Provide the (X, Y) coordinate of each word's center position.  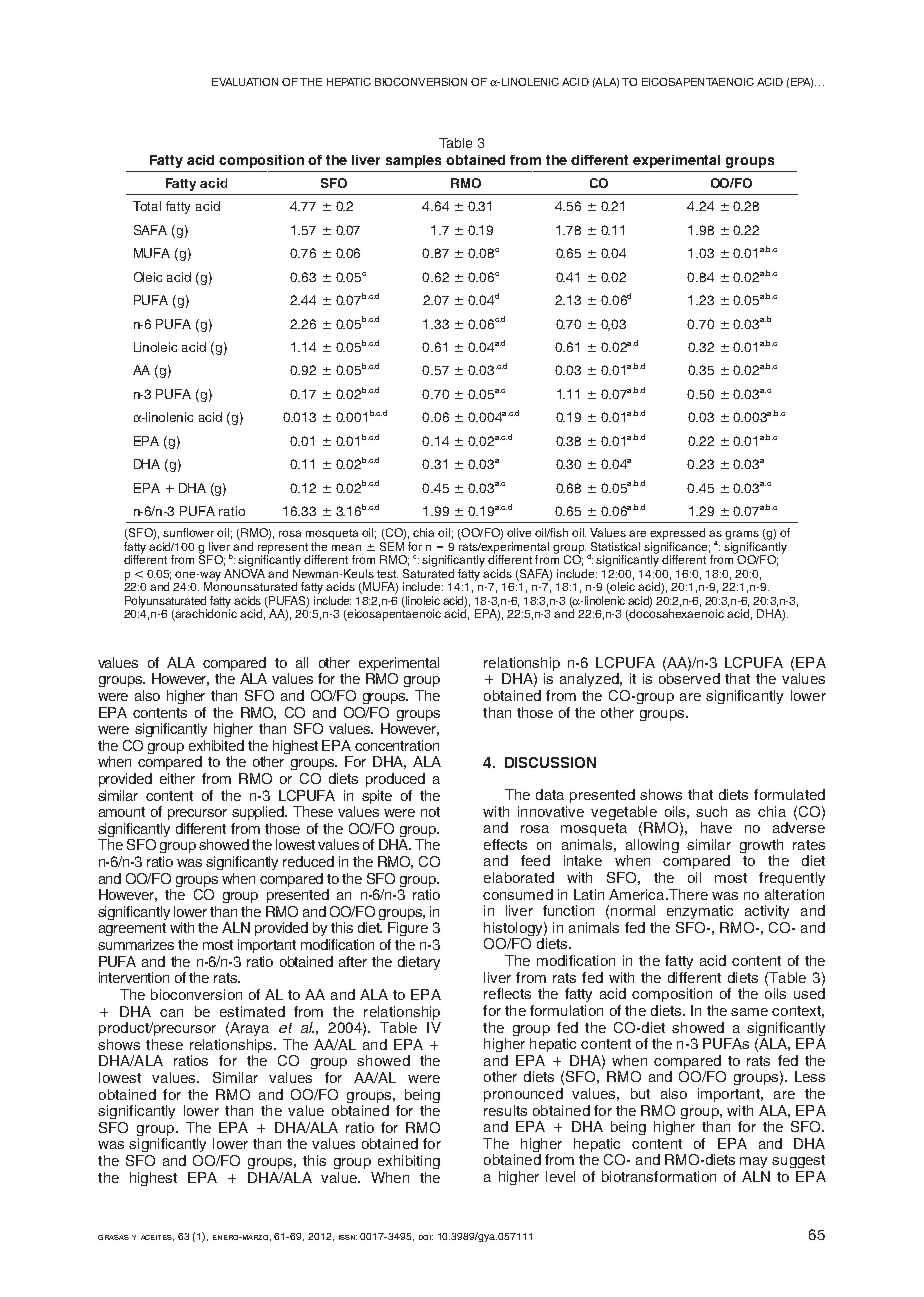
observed (689, 678)
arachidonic (205, 614)
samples (413, 161)
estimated (252, 1011)
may (753, 1162)
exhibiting (409, 1162)
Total (147, 206)
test (387, 574)
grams (742, 535)
